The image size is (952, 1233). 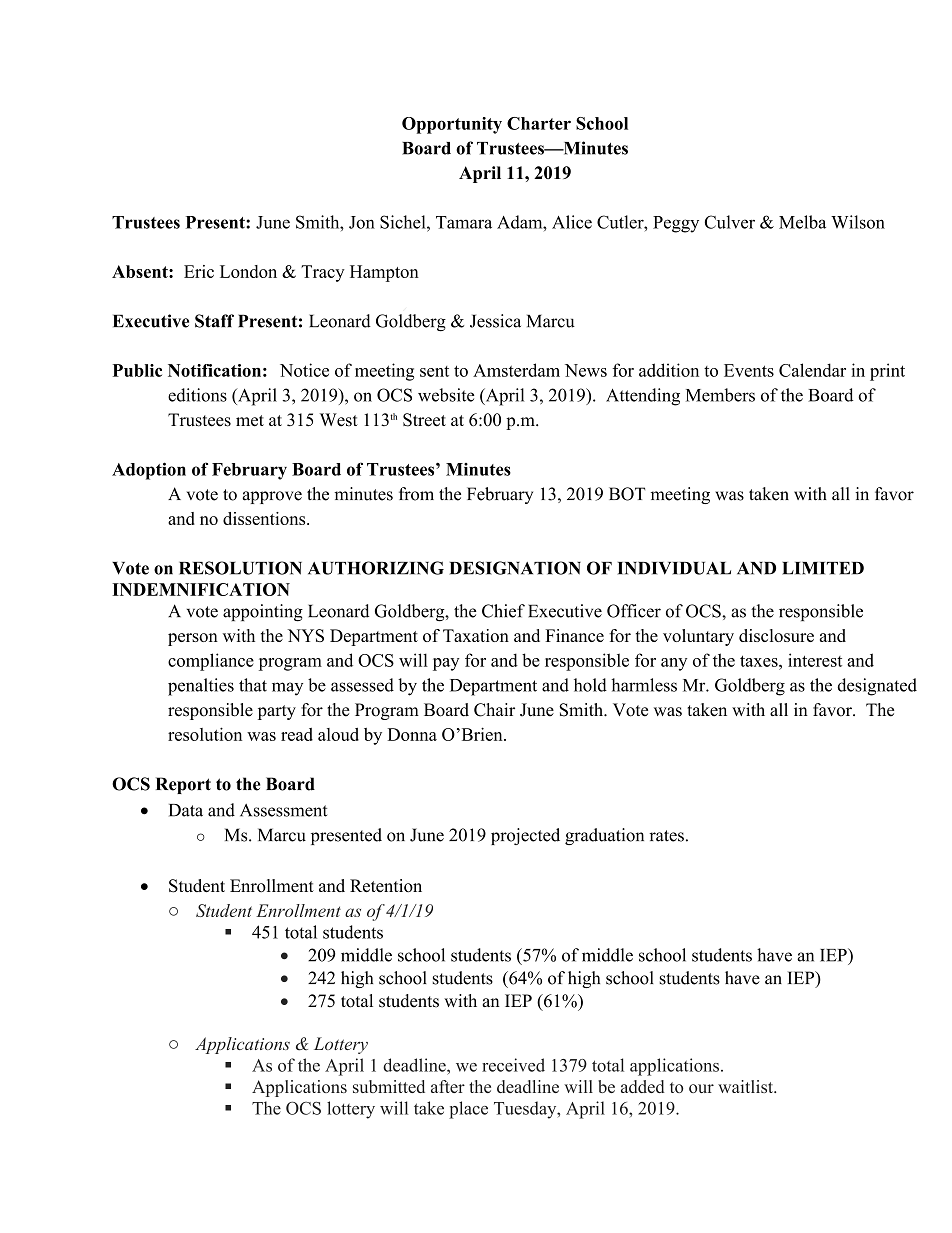 What do you see at coordinates (525, 836) in the screenshot?
I see `projected` at bounding box center [525, 836].
